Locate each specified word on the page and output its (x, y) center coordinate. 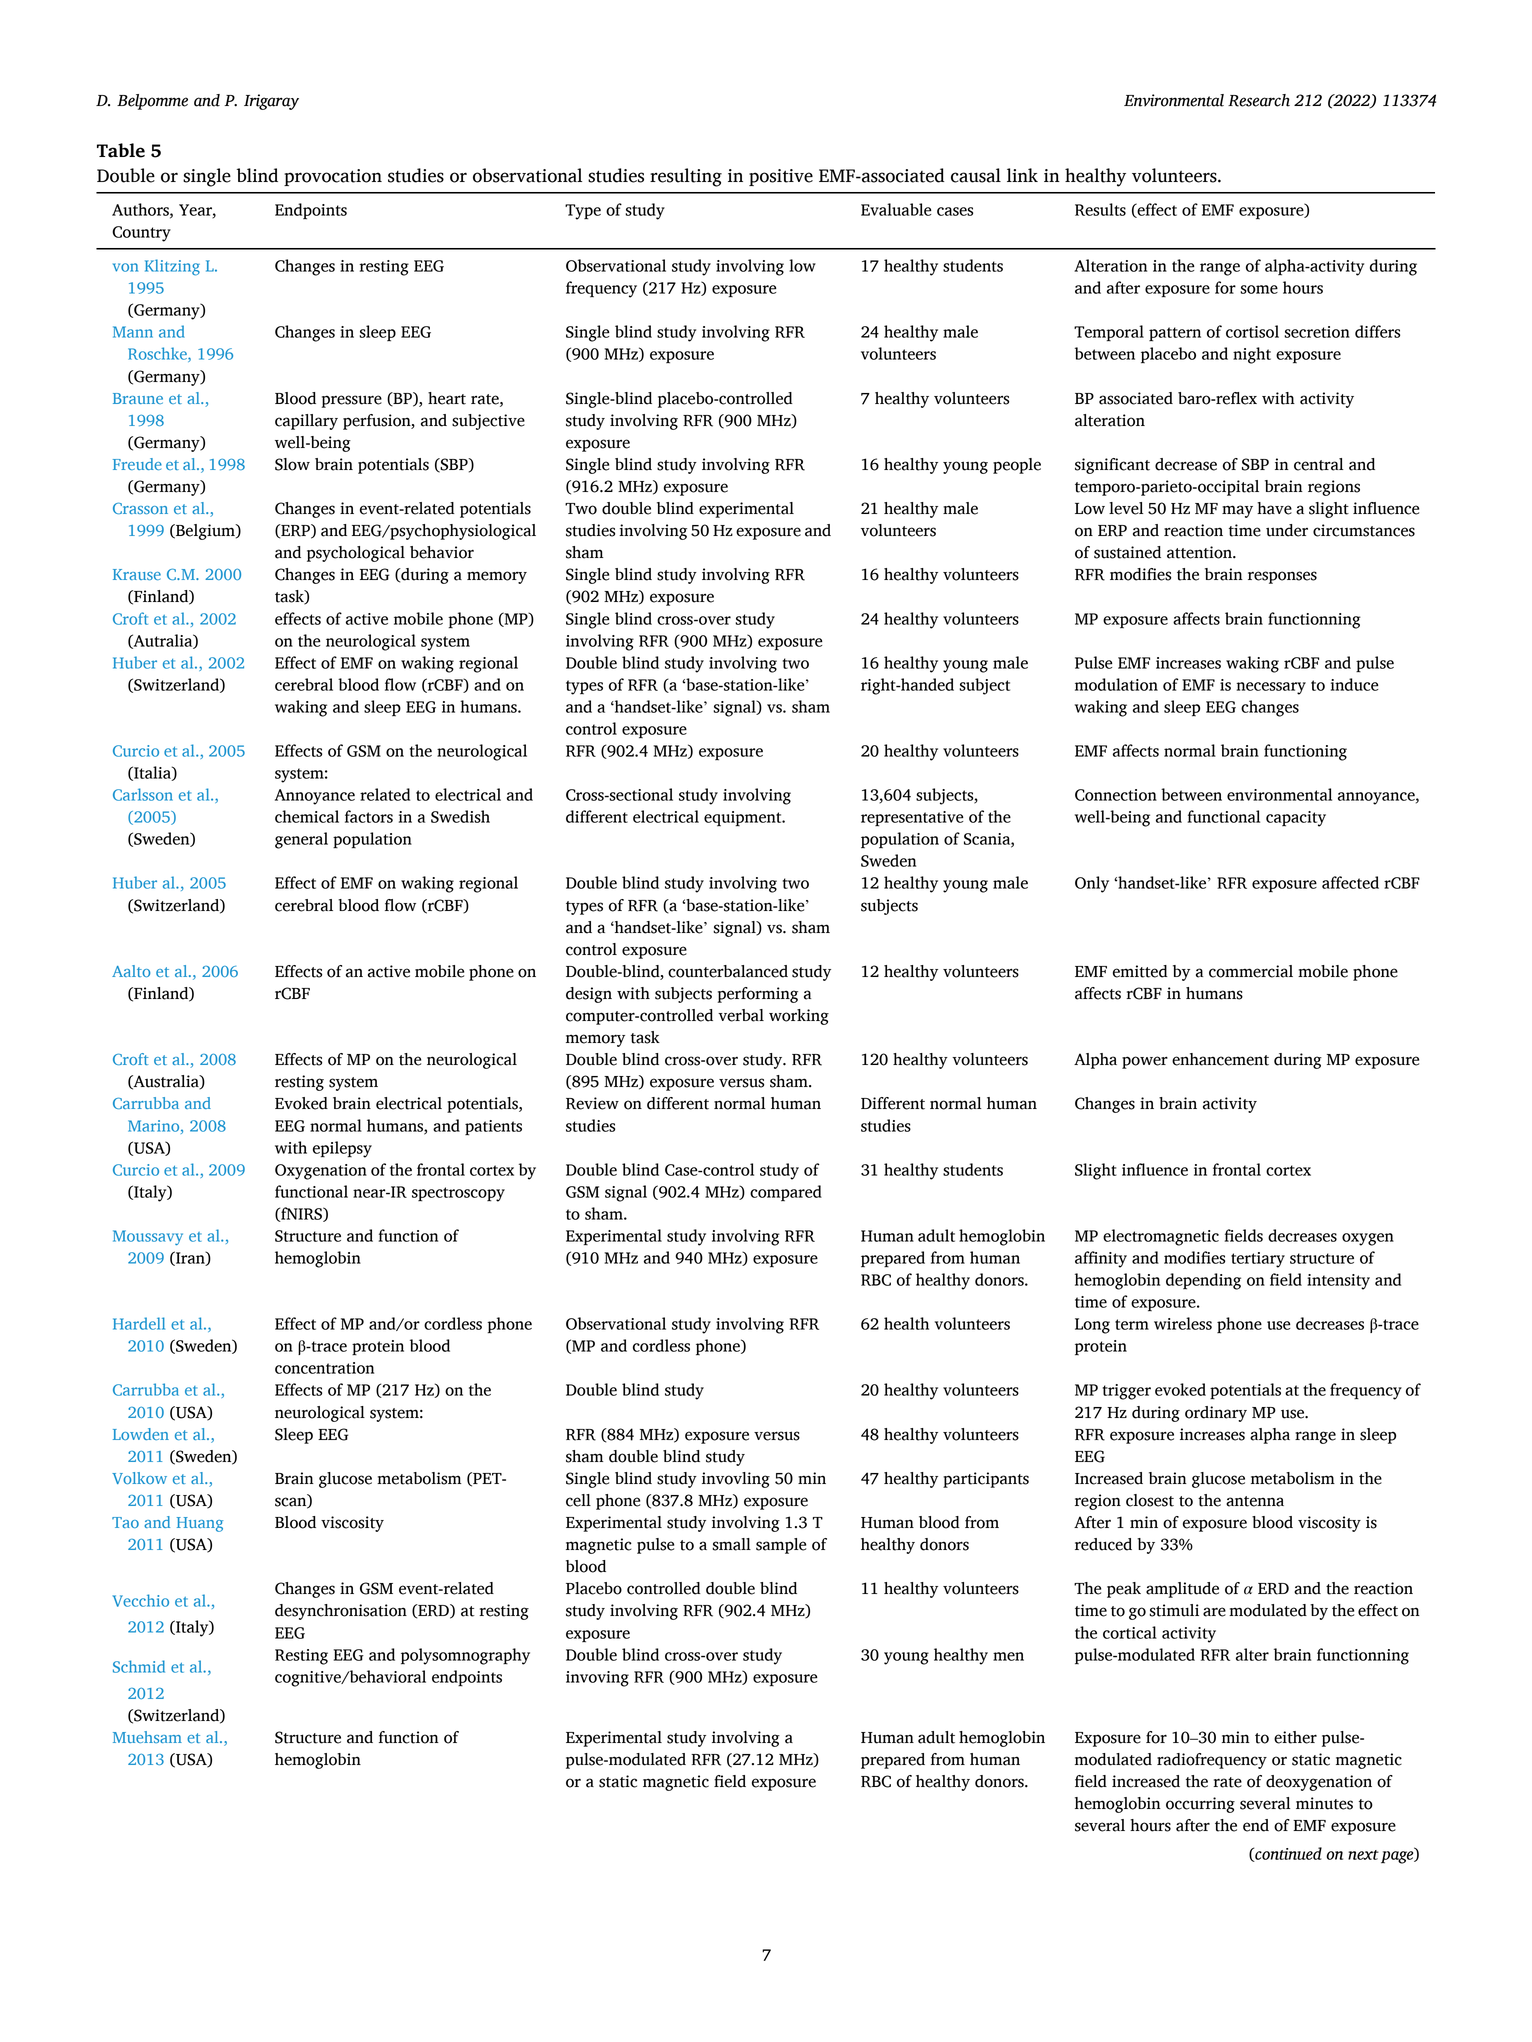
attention (1200, 552)
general (301, 840)
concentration (324, 1368)
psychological (356, 554)
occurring (1200, 1805)
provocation (333, 177)
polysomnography (465, 1656)
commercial (1251, 971)
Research (1259, 100)
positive (781, 177)
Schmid (139, 1666)
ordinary (1216, 1414)
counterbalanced (728, 971)
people (1017, 466)
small (731, 1544)
